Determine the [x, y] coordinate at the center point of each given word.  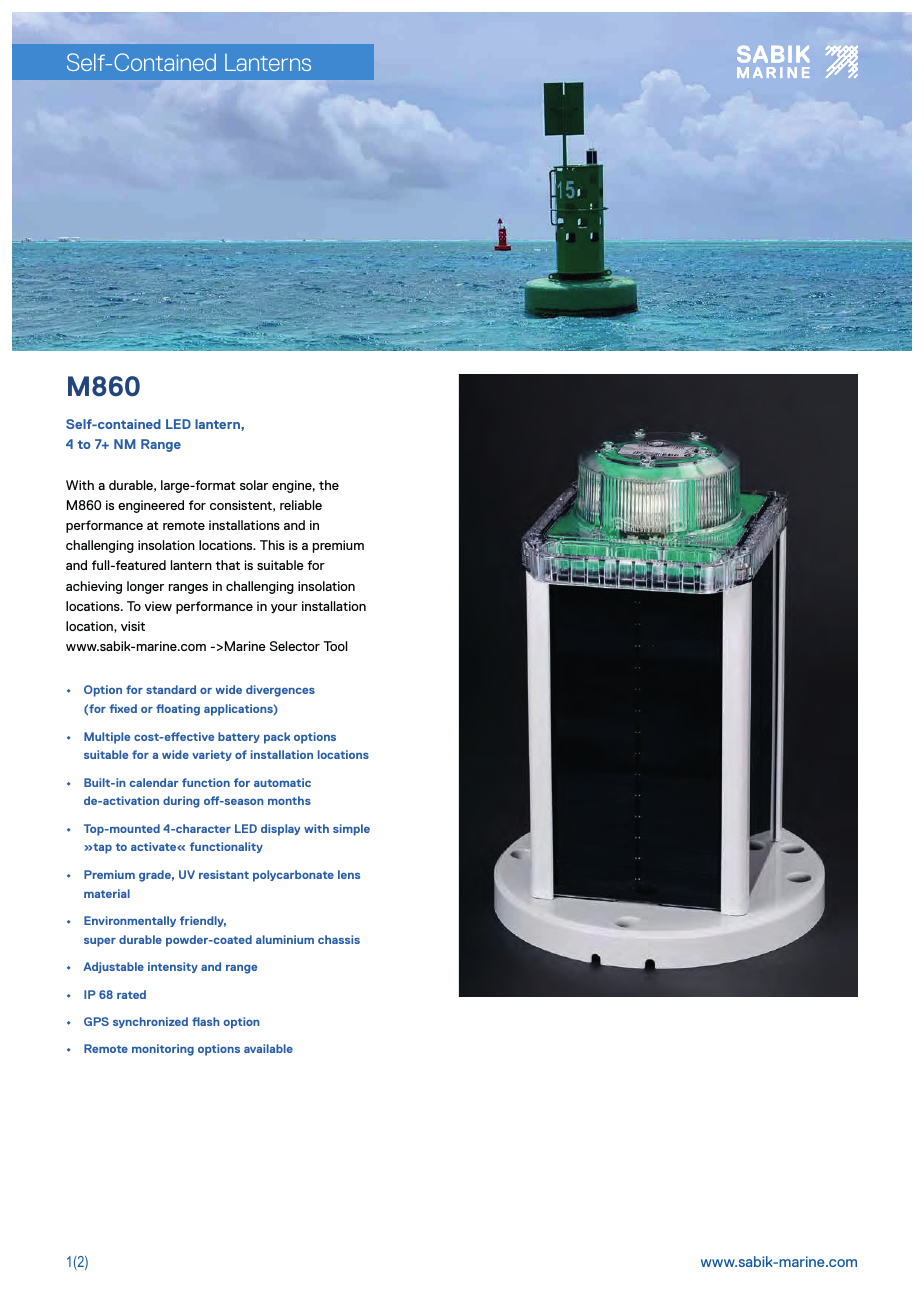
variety [212, 755]
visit [133, 626]
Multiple [107, 738]
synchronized [150, 1022]
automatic [282, 782]
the [329, 485]
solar [254, 485]
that [227, 565]
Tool [336, 646]
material [107, 893]
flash [206, 1021]
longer [145, 587]
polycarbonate [293, 876]
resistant [224, 874]
